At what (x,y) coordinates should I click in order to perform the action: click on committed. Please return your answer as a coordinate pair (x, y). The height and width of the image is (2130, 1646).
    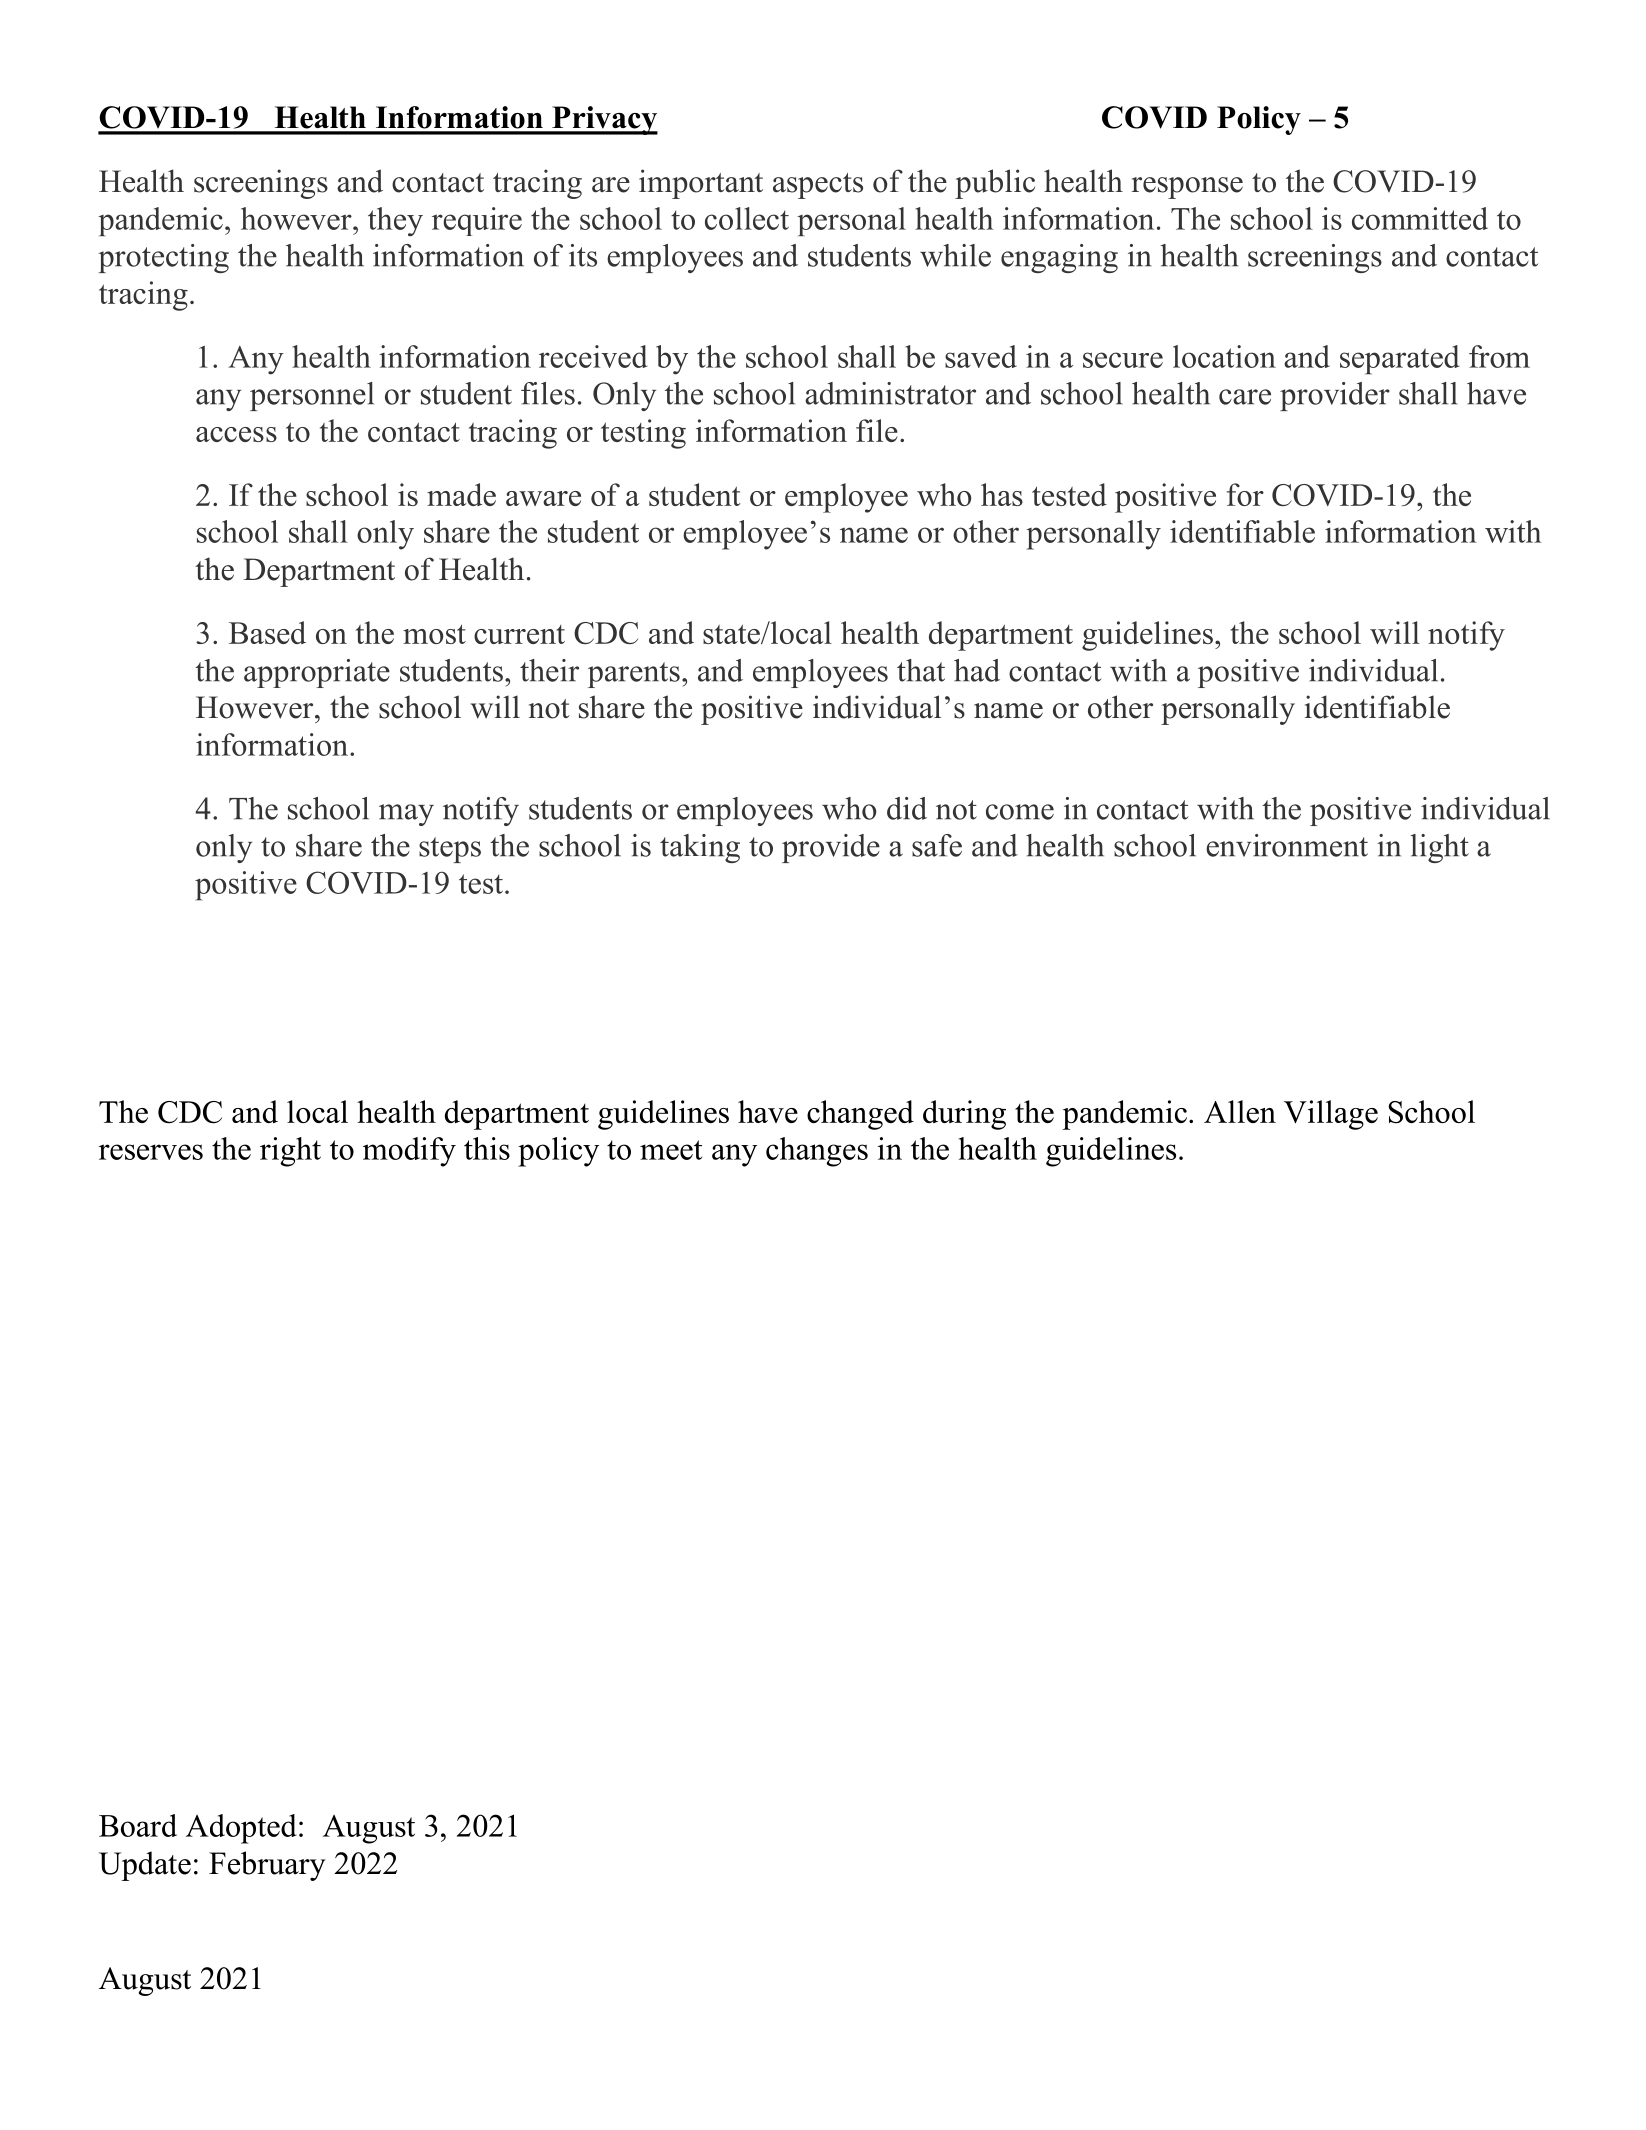
    Looking at the image, I should click on (1420, 218).
